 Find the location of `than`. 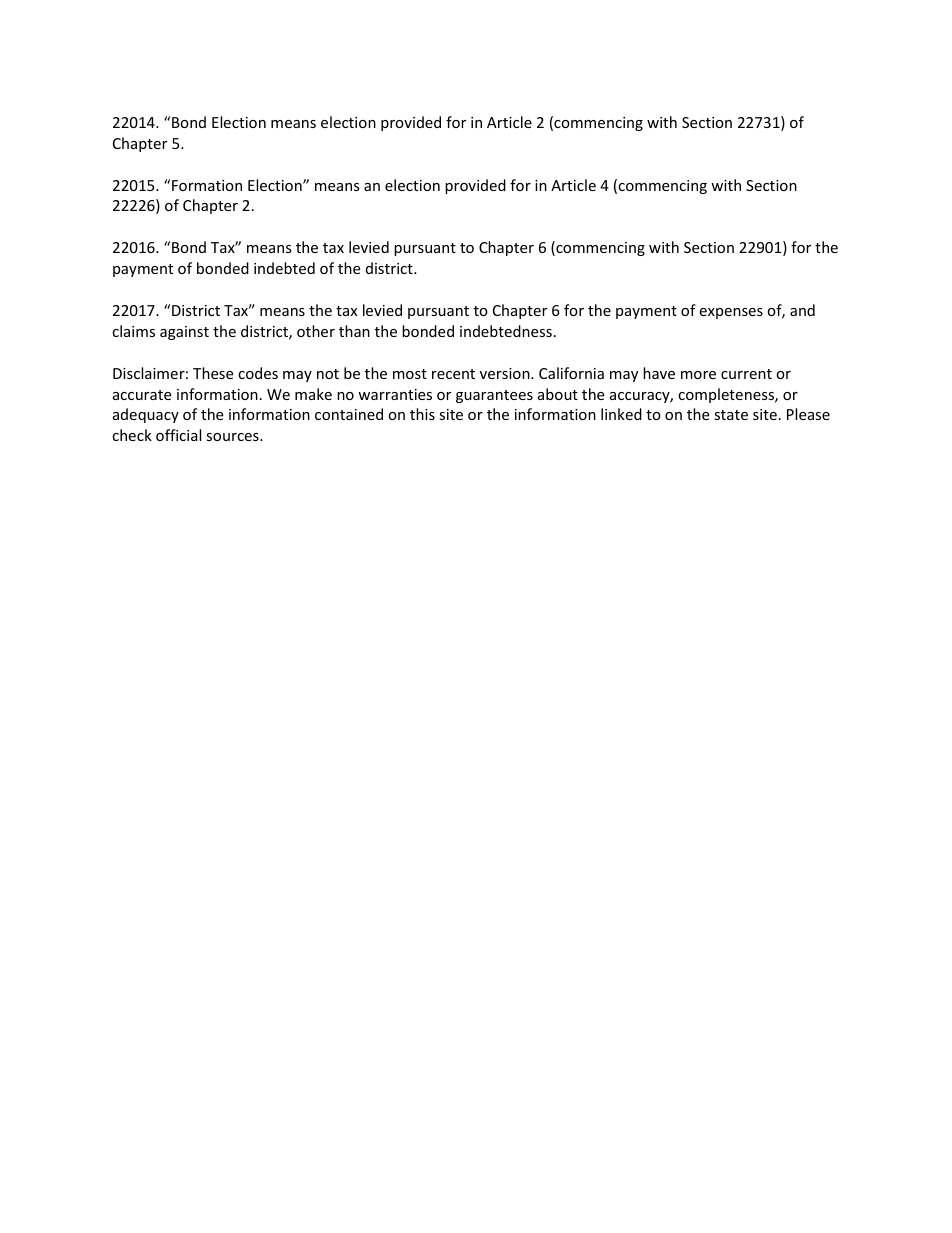

than is located at coordinates (354, 331).
